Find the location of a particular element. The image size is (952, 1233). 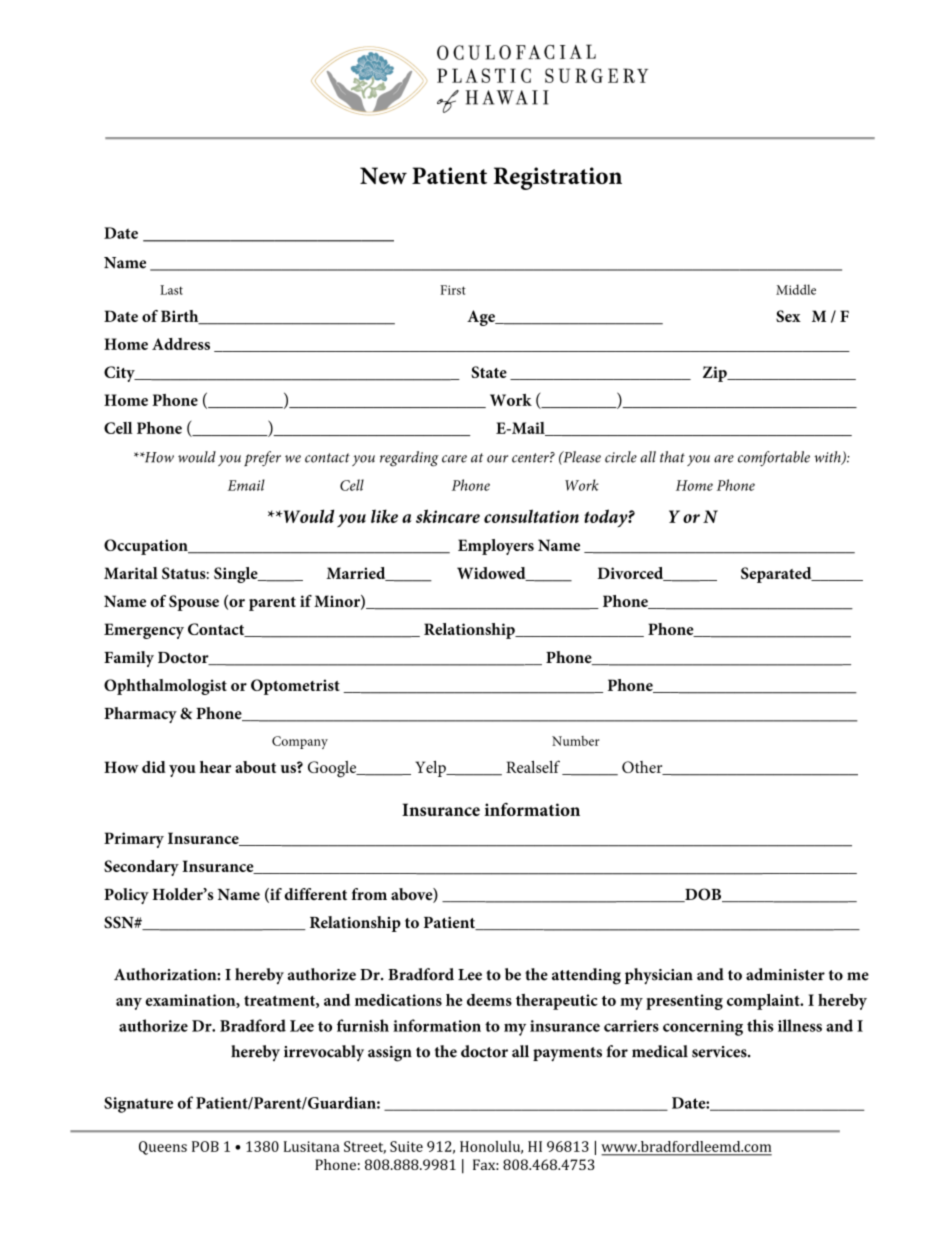

assign is located at coordinates (390, 1054).
